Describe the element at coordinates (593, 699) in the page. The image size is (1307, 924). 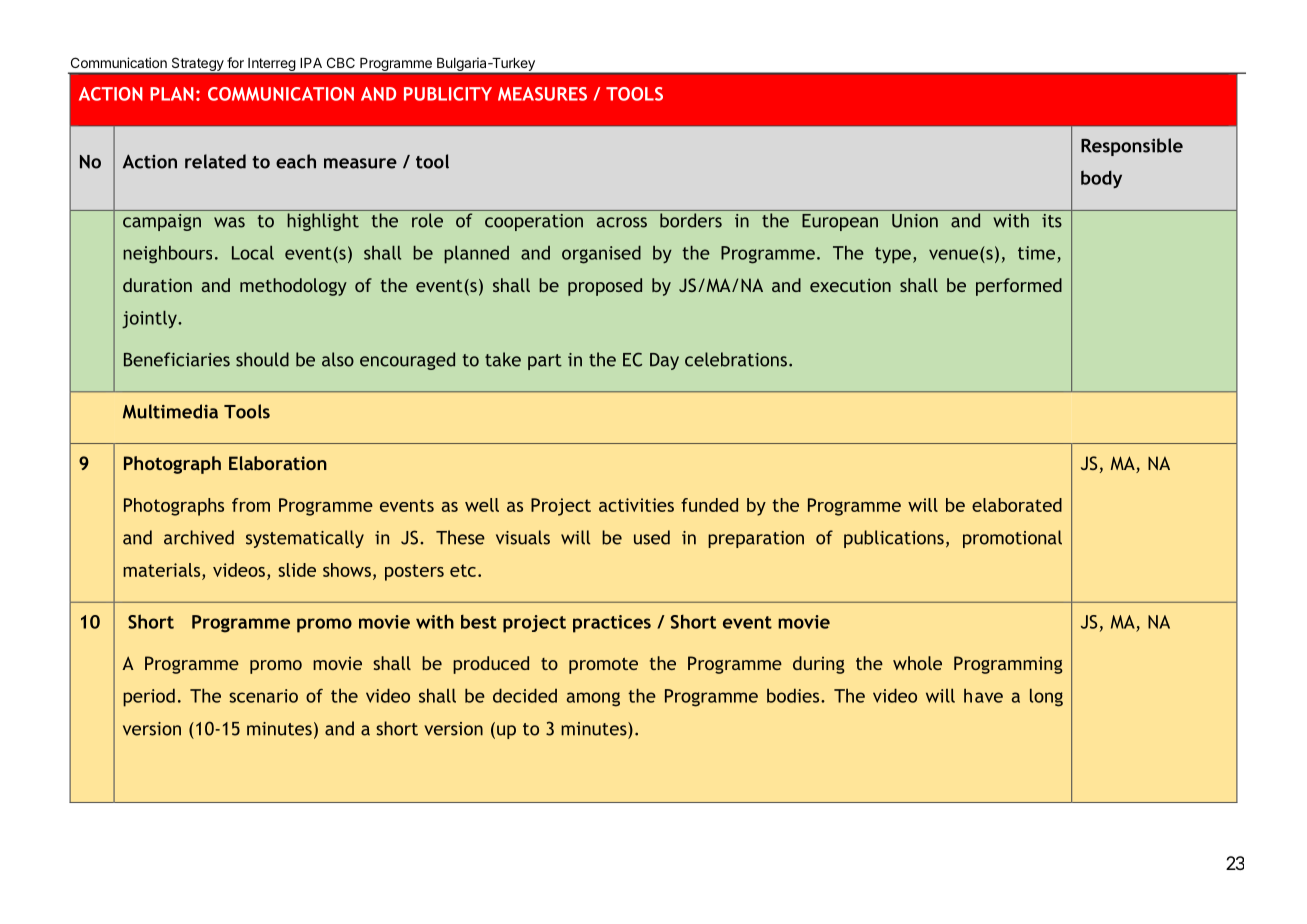
I see `among` at that location.
